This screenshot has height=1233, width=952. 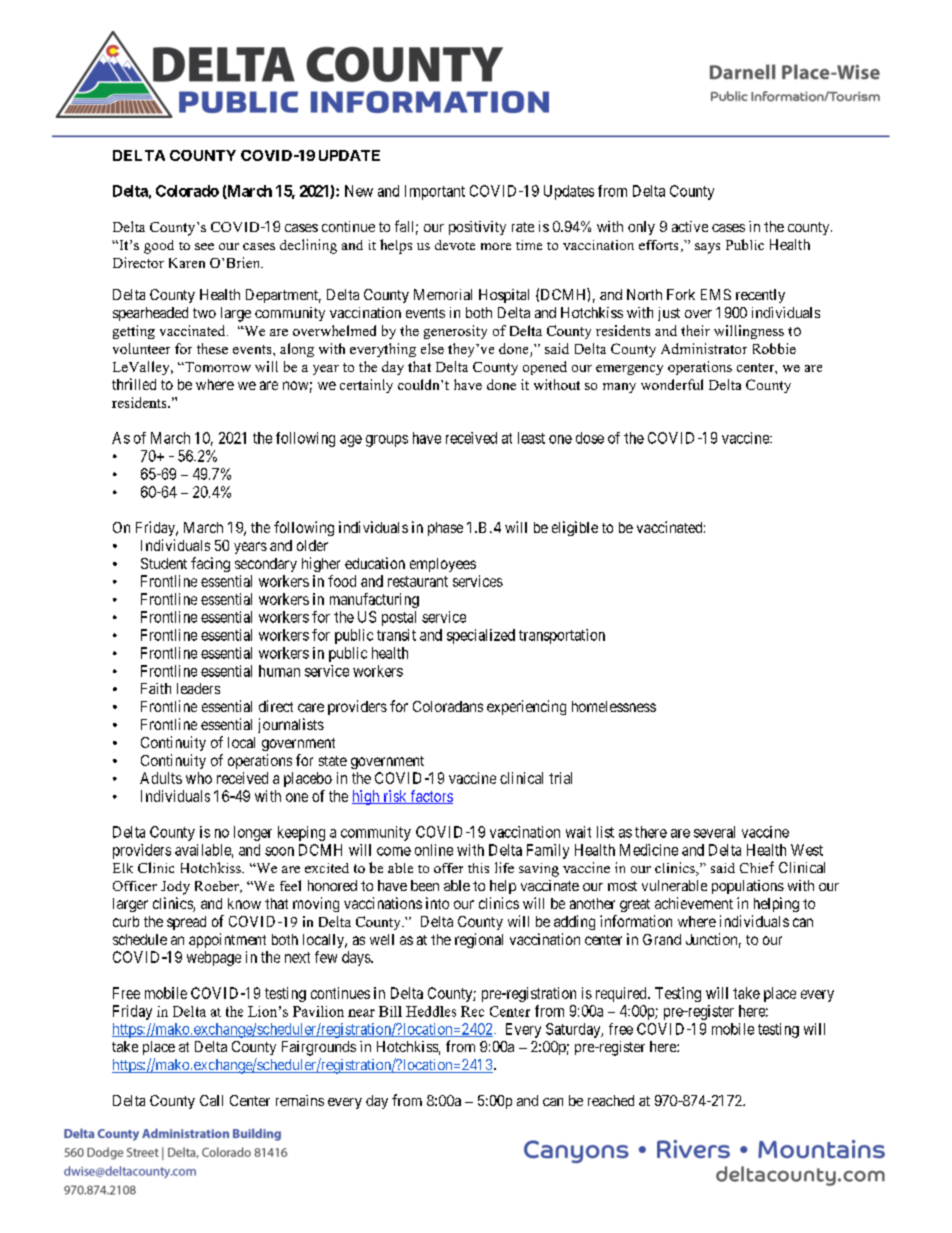 I want to click on remains, so click(x=300, y=1100).
